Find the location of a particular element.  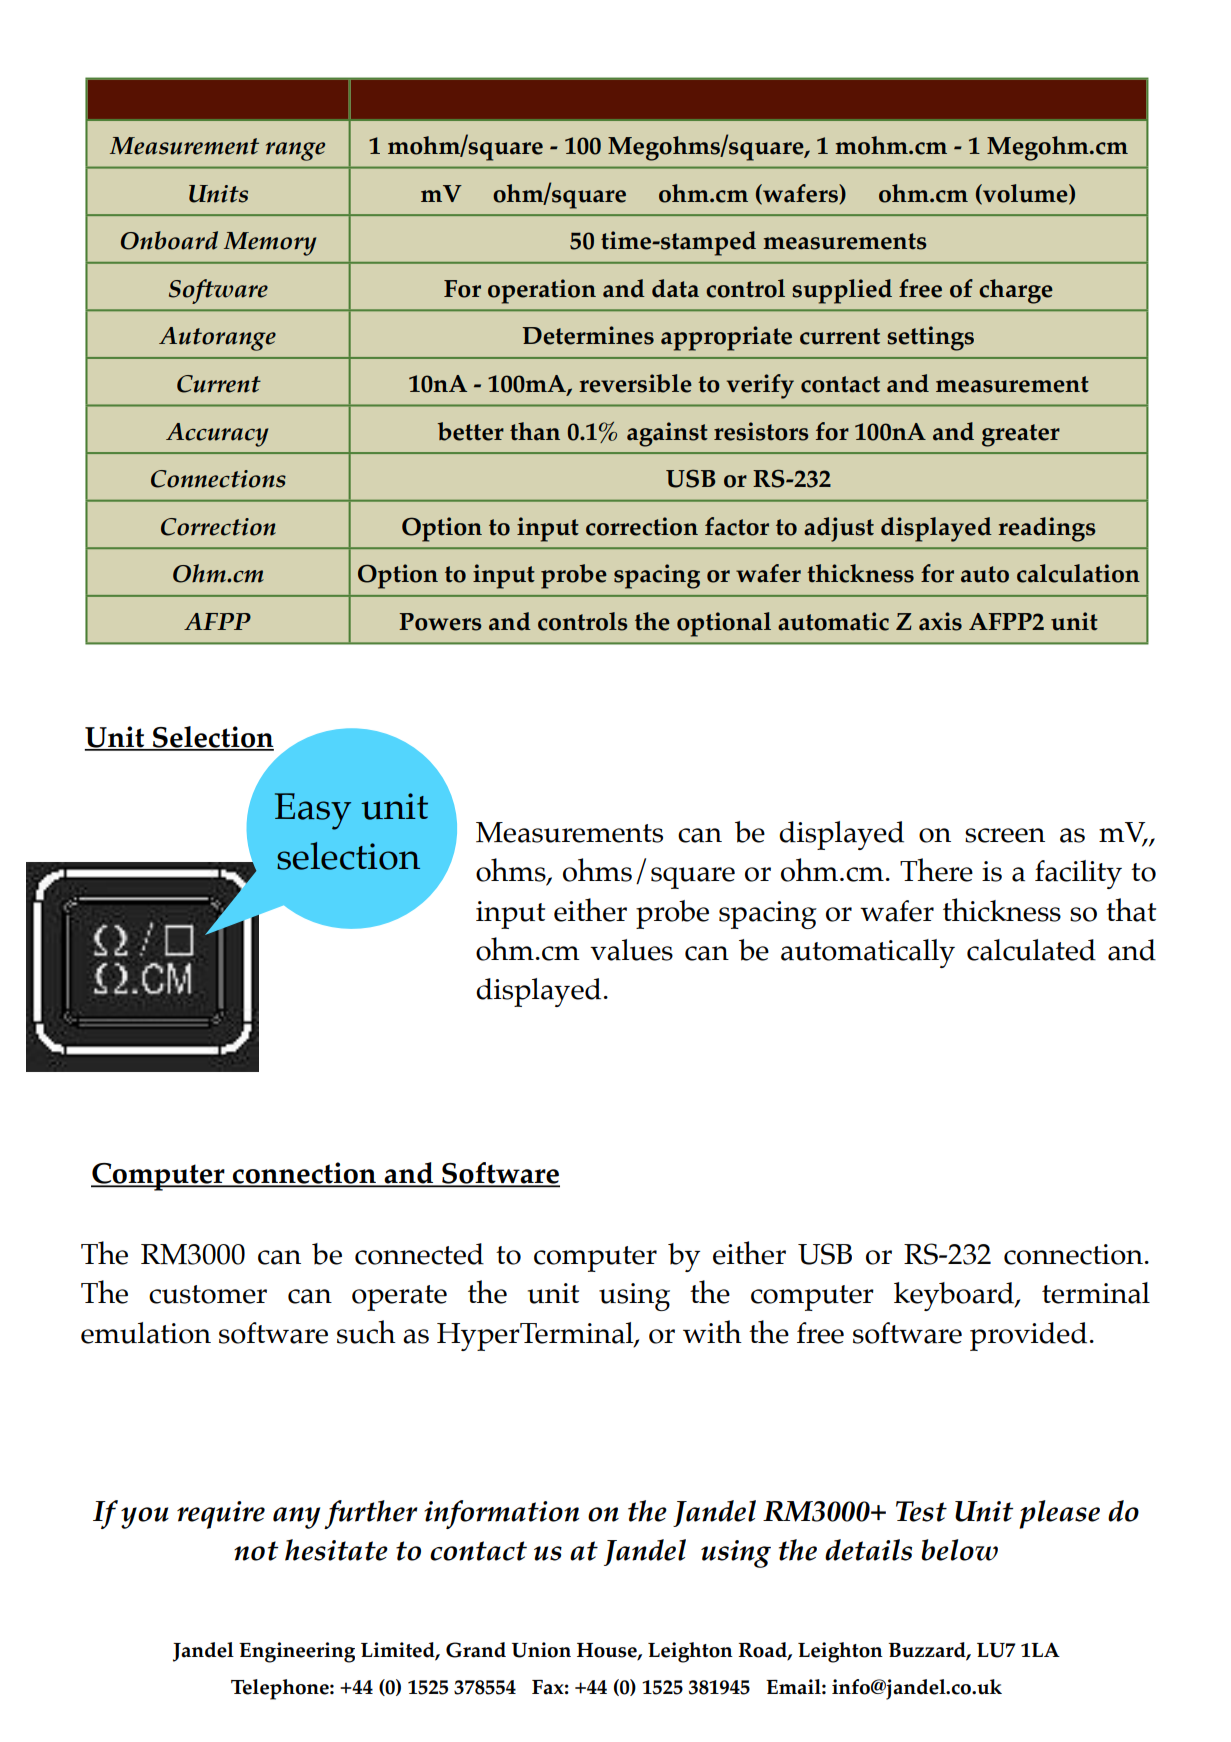

charge is located at coordinates (1016, 291).
